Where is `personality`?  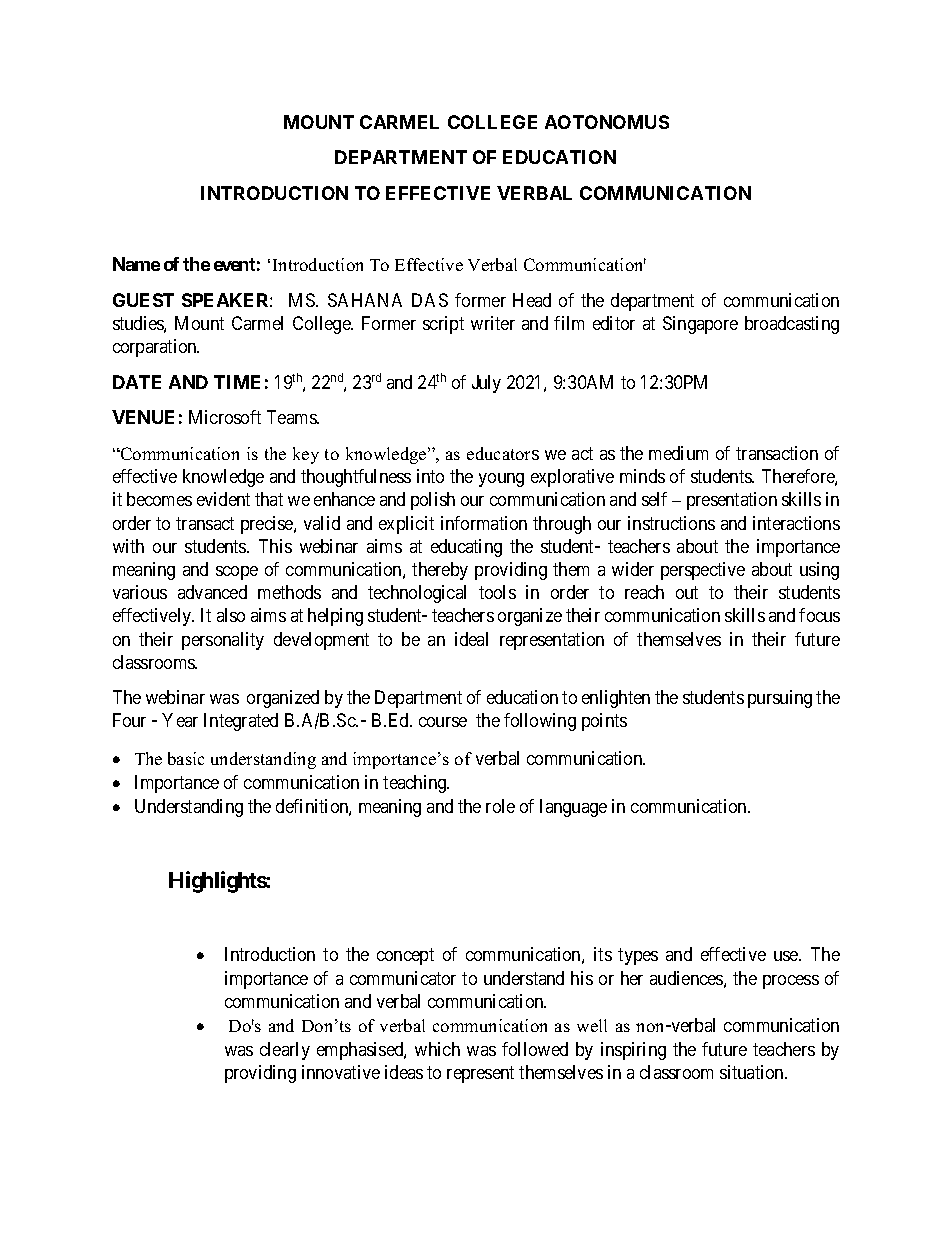
personality is located at coordinates (223, 641).
